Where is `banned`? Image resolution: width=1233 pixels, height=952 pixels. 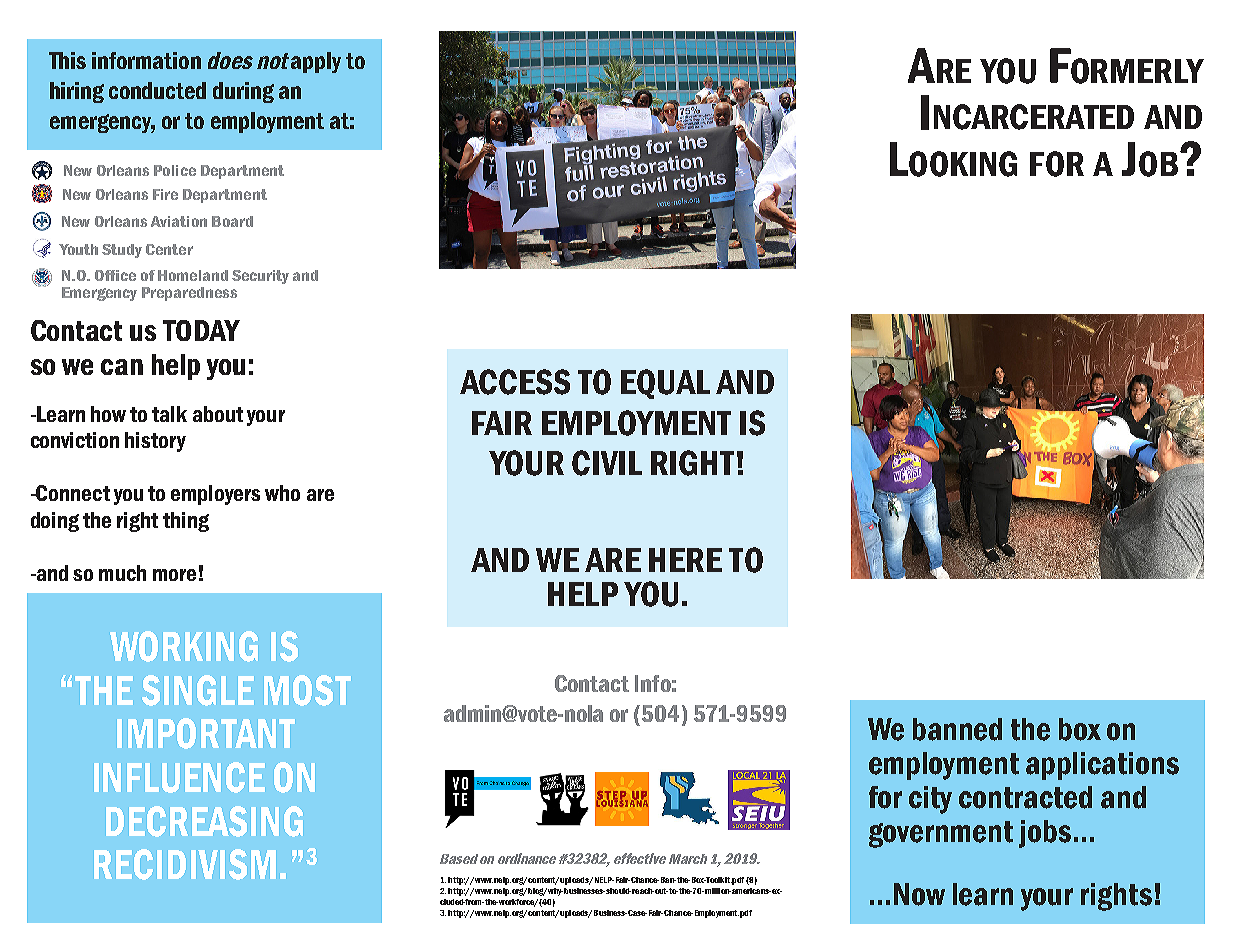
banned is located at coordinates (957, 729).
